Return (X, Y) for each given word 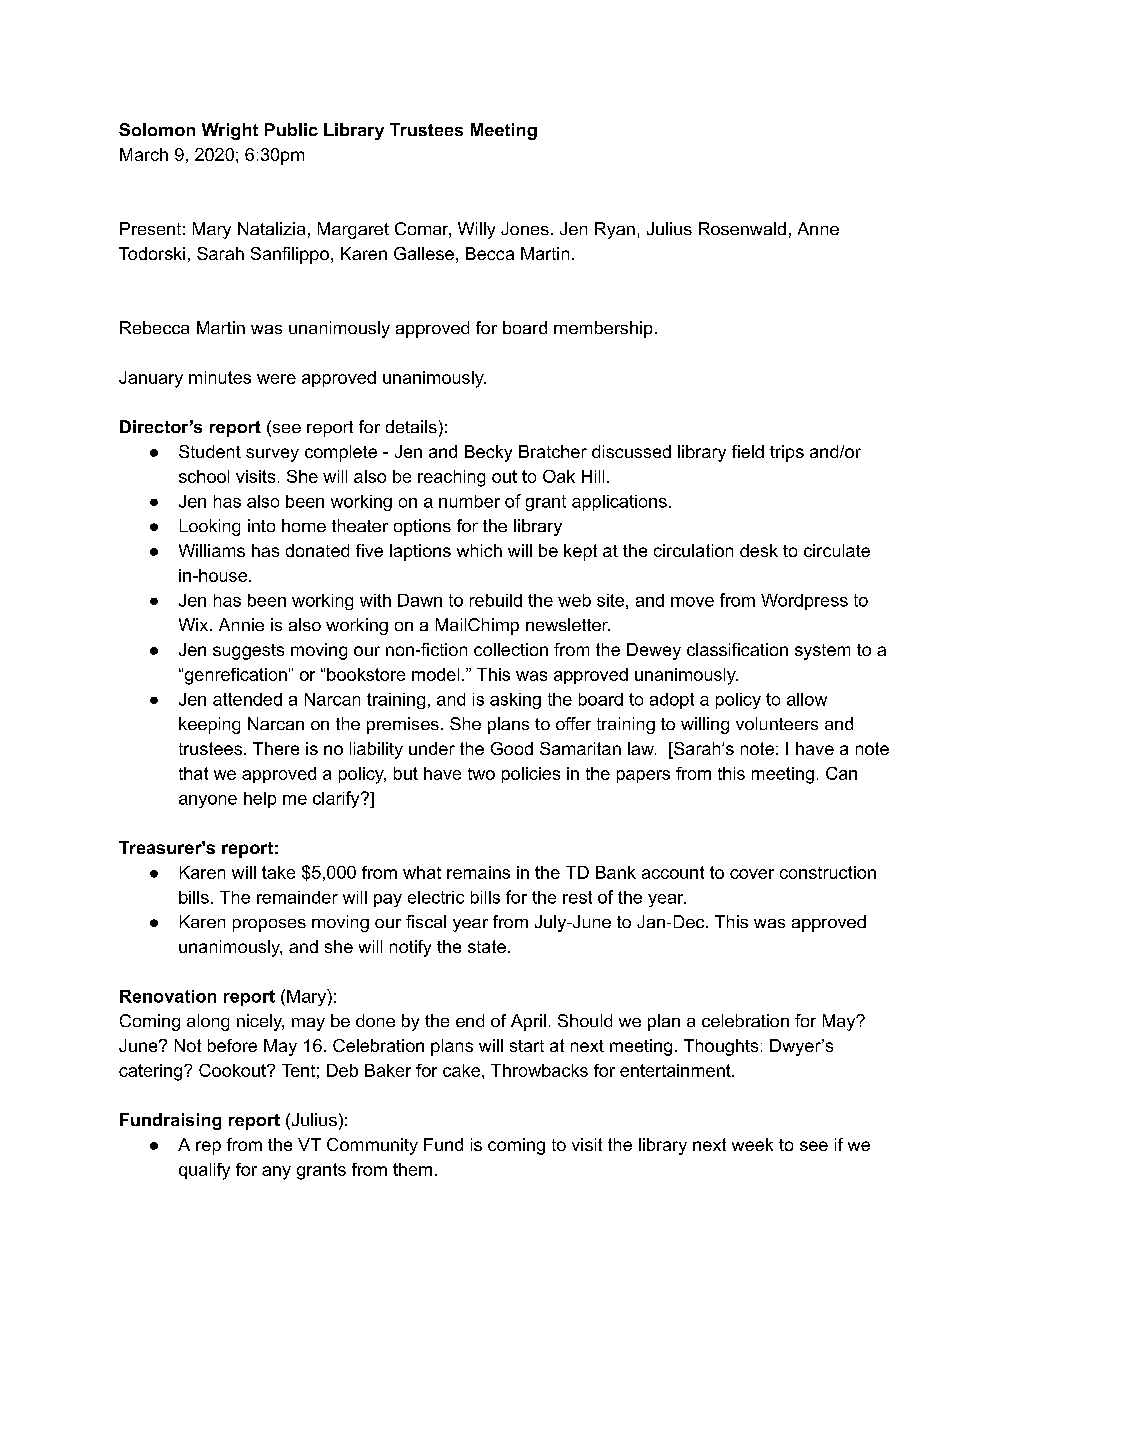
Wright (230, 131)
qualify (204, 1171)
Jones (525, 228)
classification (737, 649)
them (412, 1169)
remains (478, 872)
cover (752, 874)
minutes (220, 377)
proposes (269, 925)
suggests (248, 652)
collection (511, 649)
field (748, 451)
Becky (488, 453)
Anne (818, 228)
